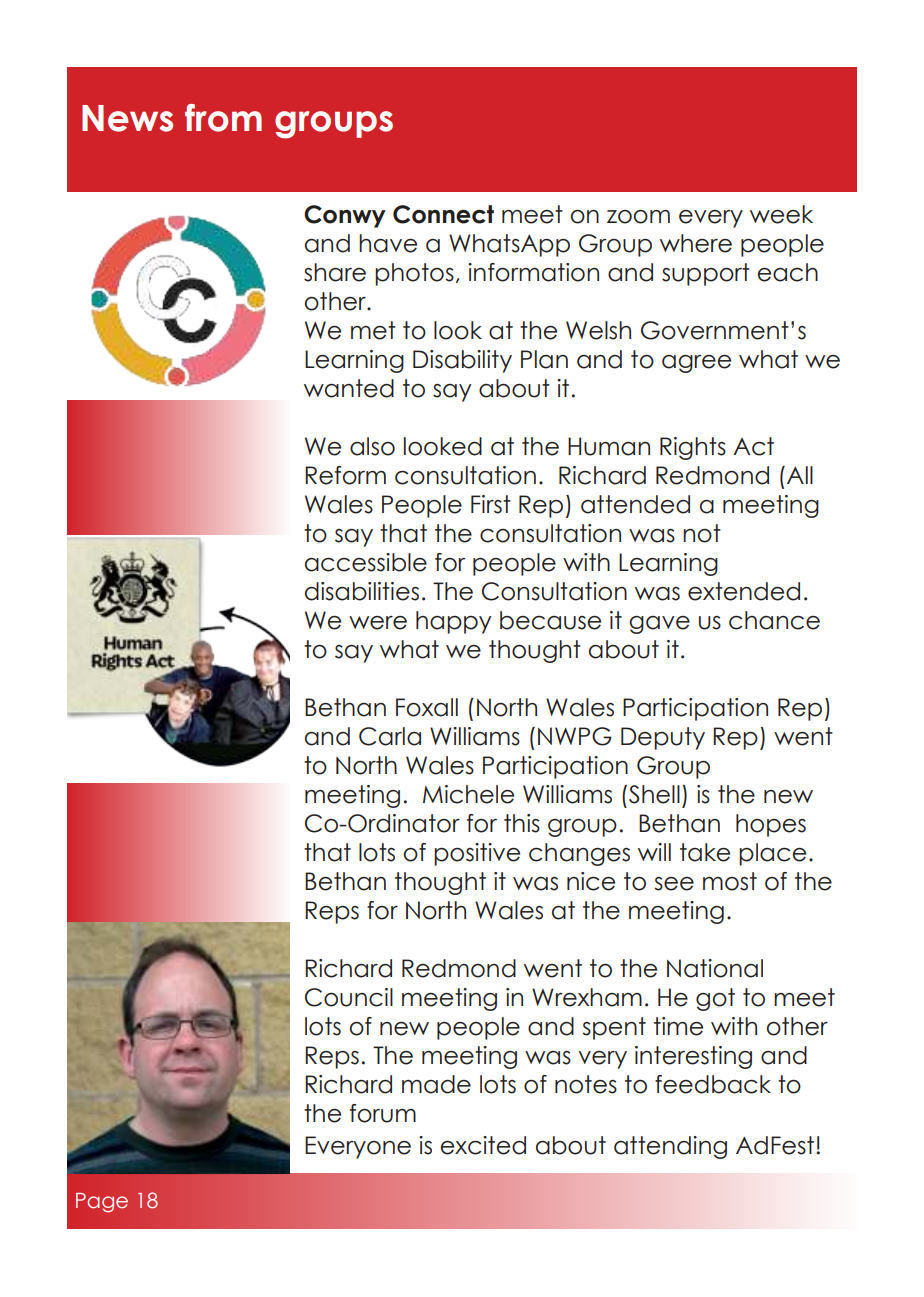 This screenshot has height=1297, width=924. I want to click on Page, so click(102, 1202).
